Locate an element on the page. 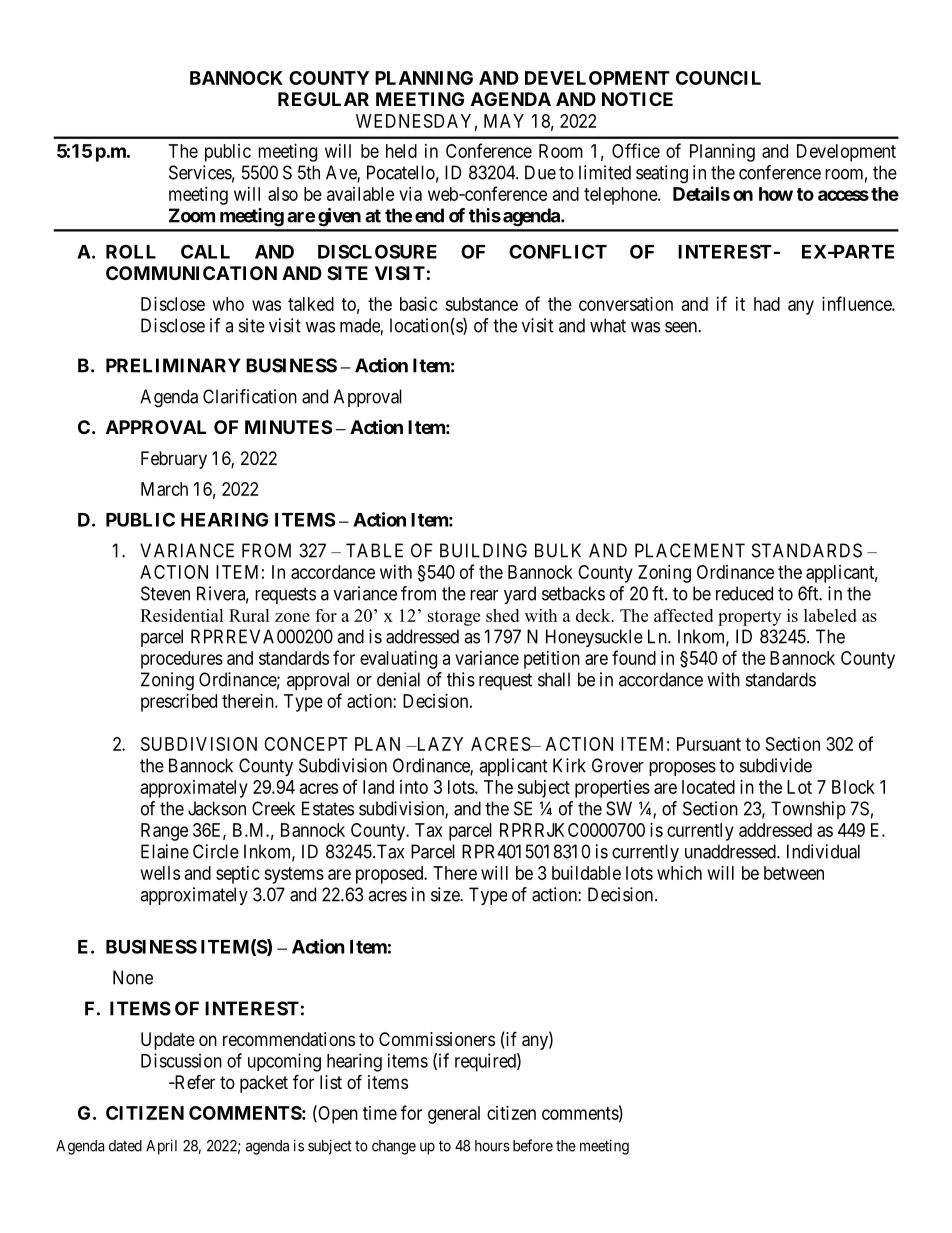 Image resolution: width=952 pixels, height=1233 pixels. Residential is located at coordinates (182, 615).
